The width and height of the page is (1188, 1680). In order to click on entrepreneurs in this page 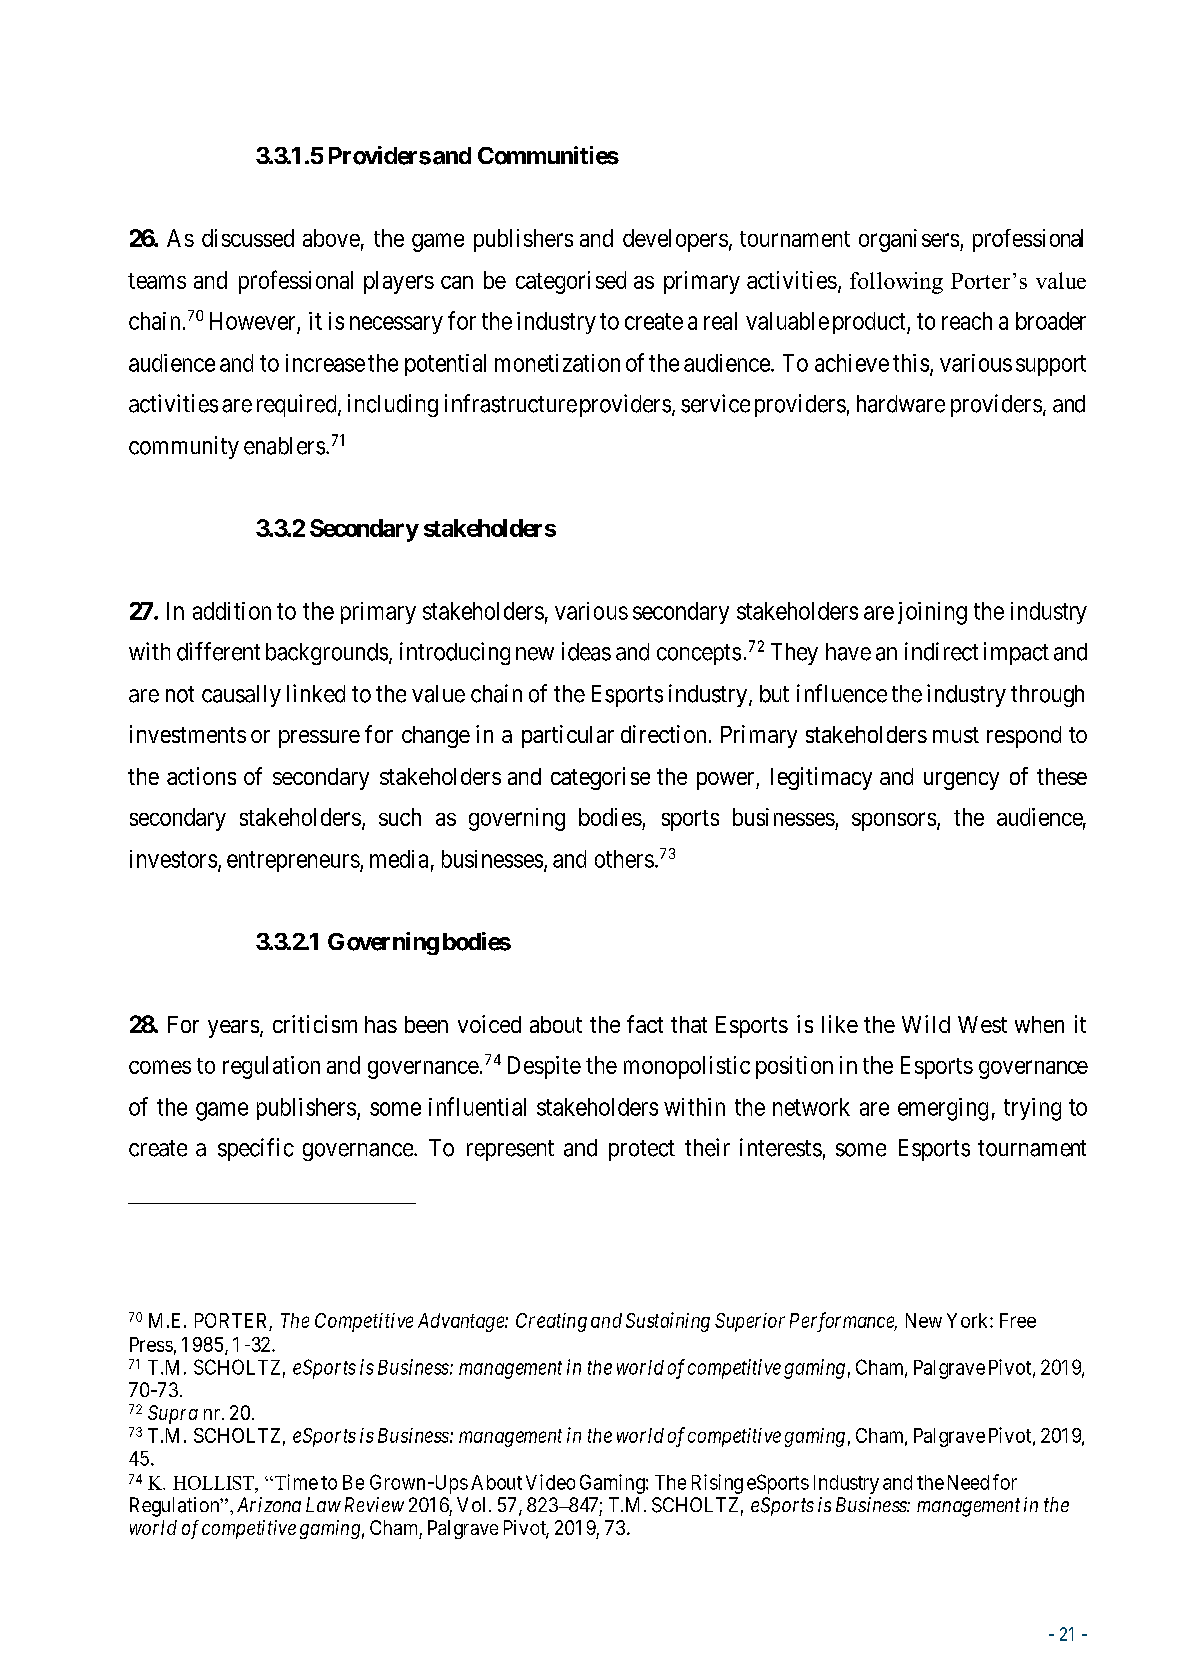, I will do `click(293, 861)`.
